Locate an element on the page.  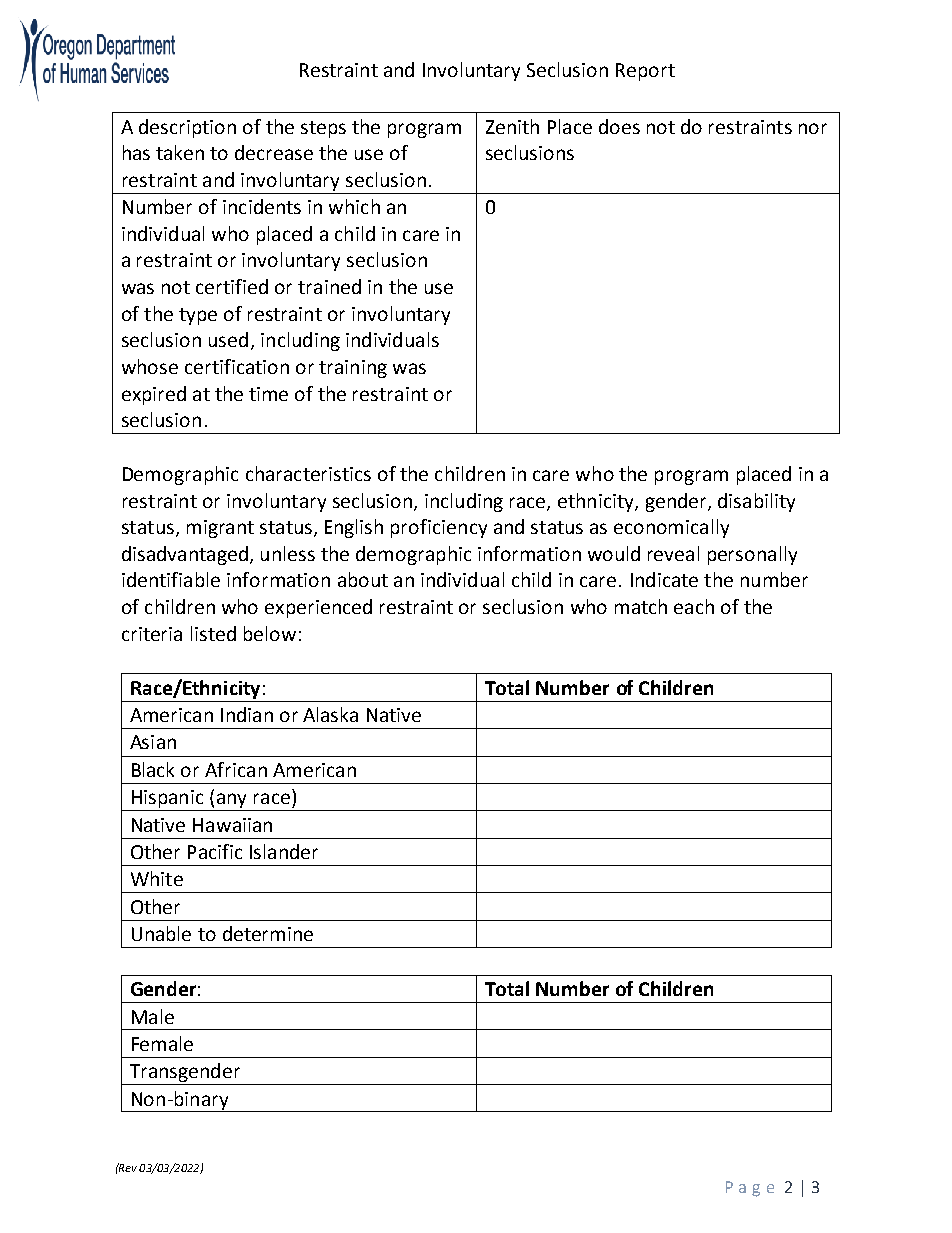
Alaska is located at coordinates (330, 714).
